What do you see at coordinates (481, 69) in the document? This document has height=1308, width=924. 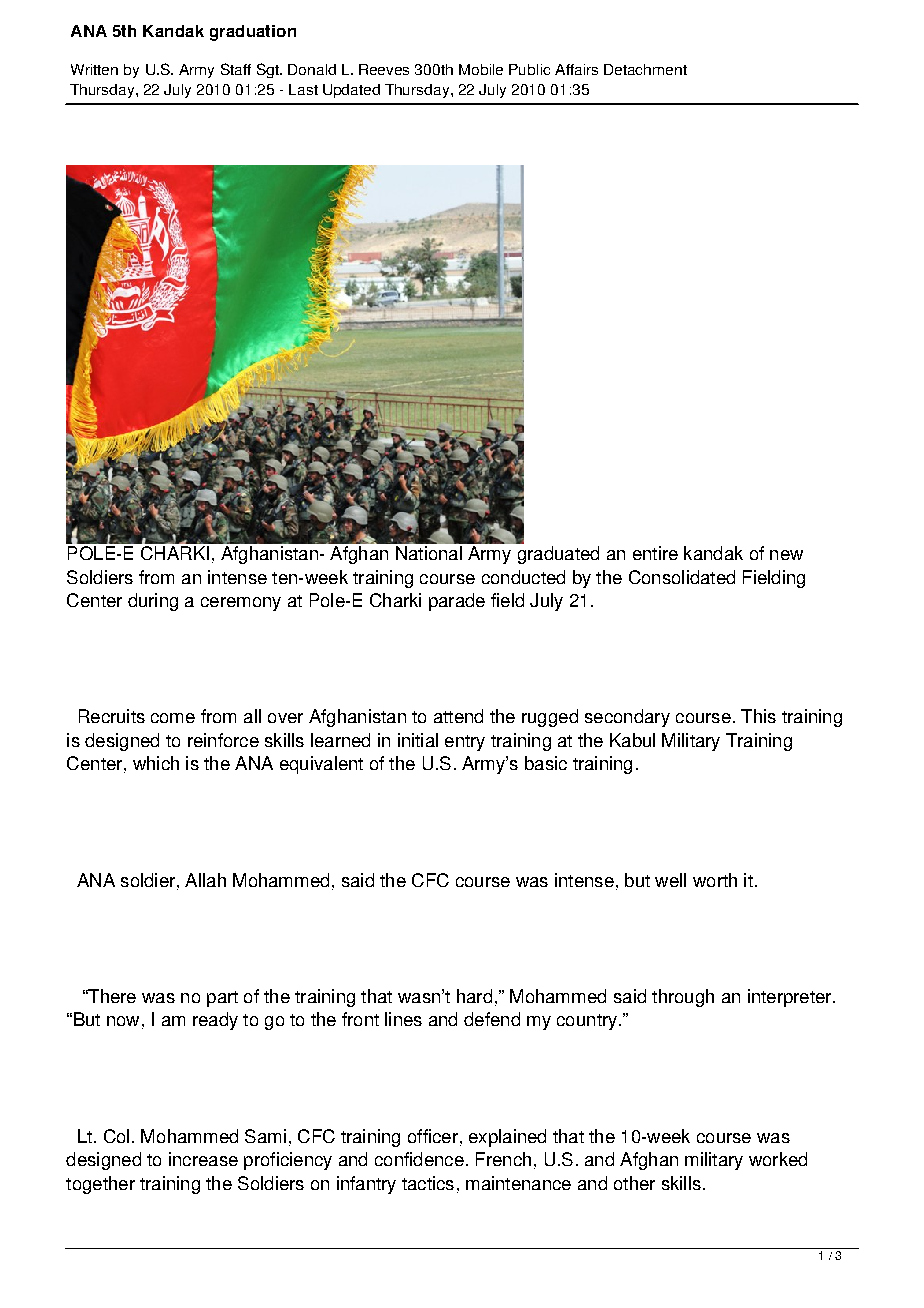 I see `Mobile` at bounding box center [481, 69].
